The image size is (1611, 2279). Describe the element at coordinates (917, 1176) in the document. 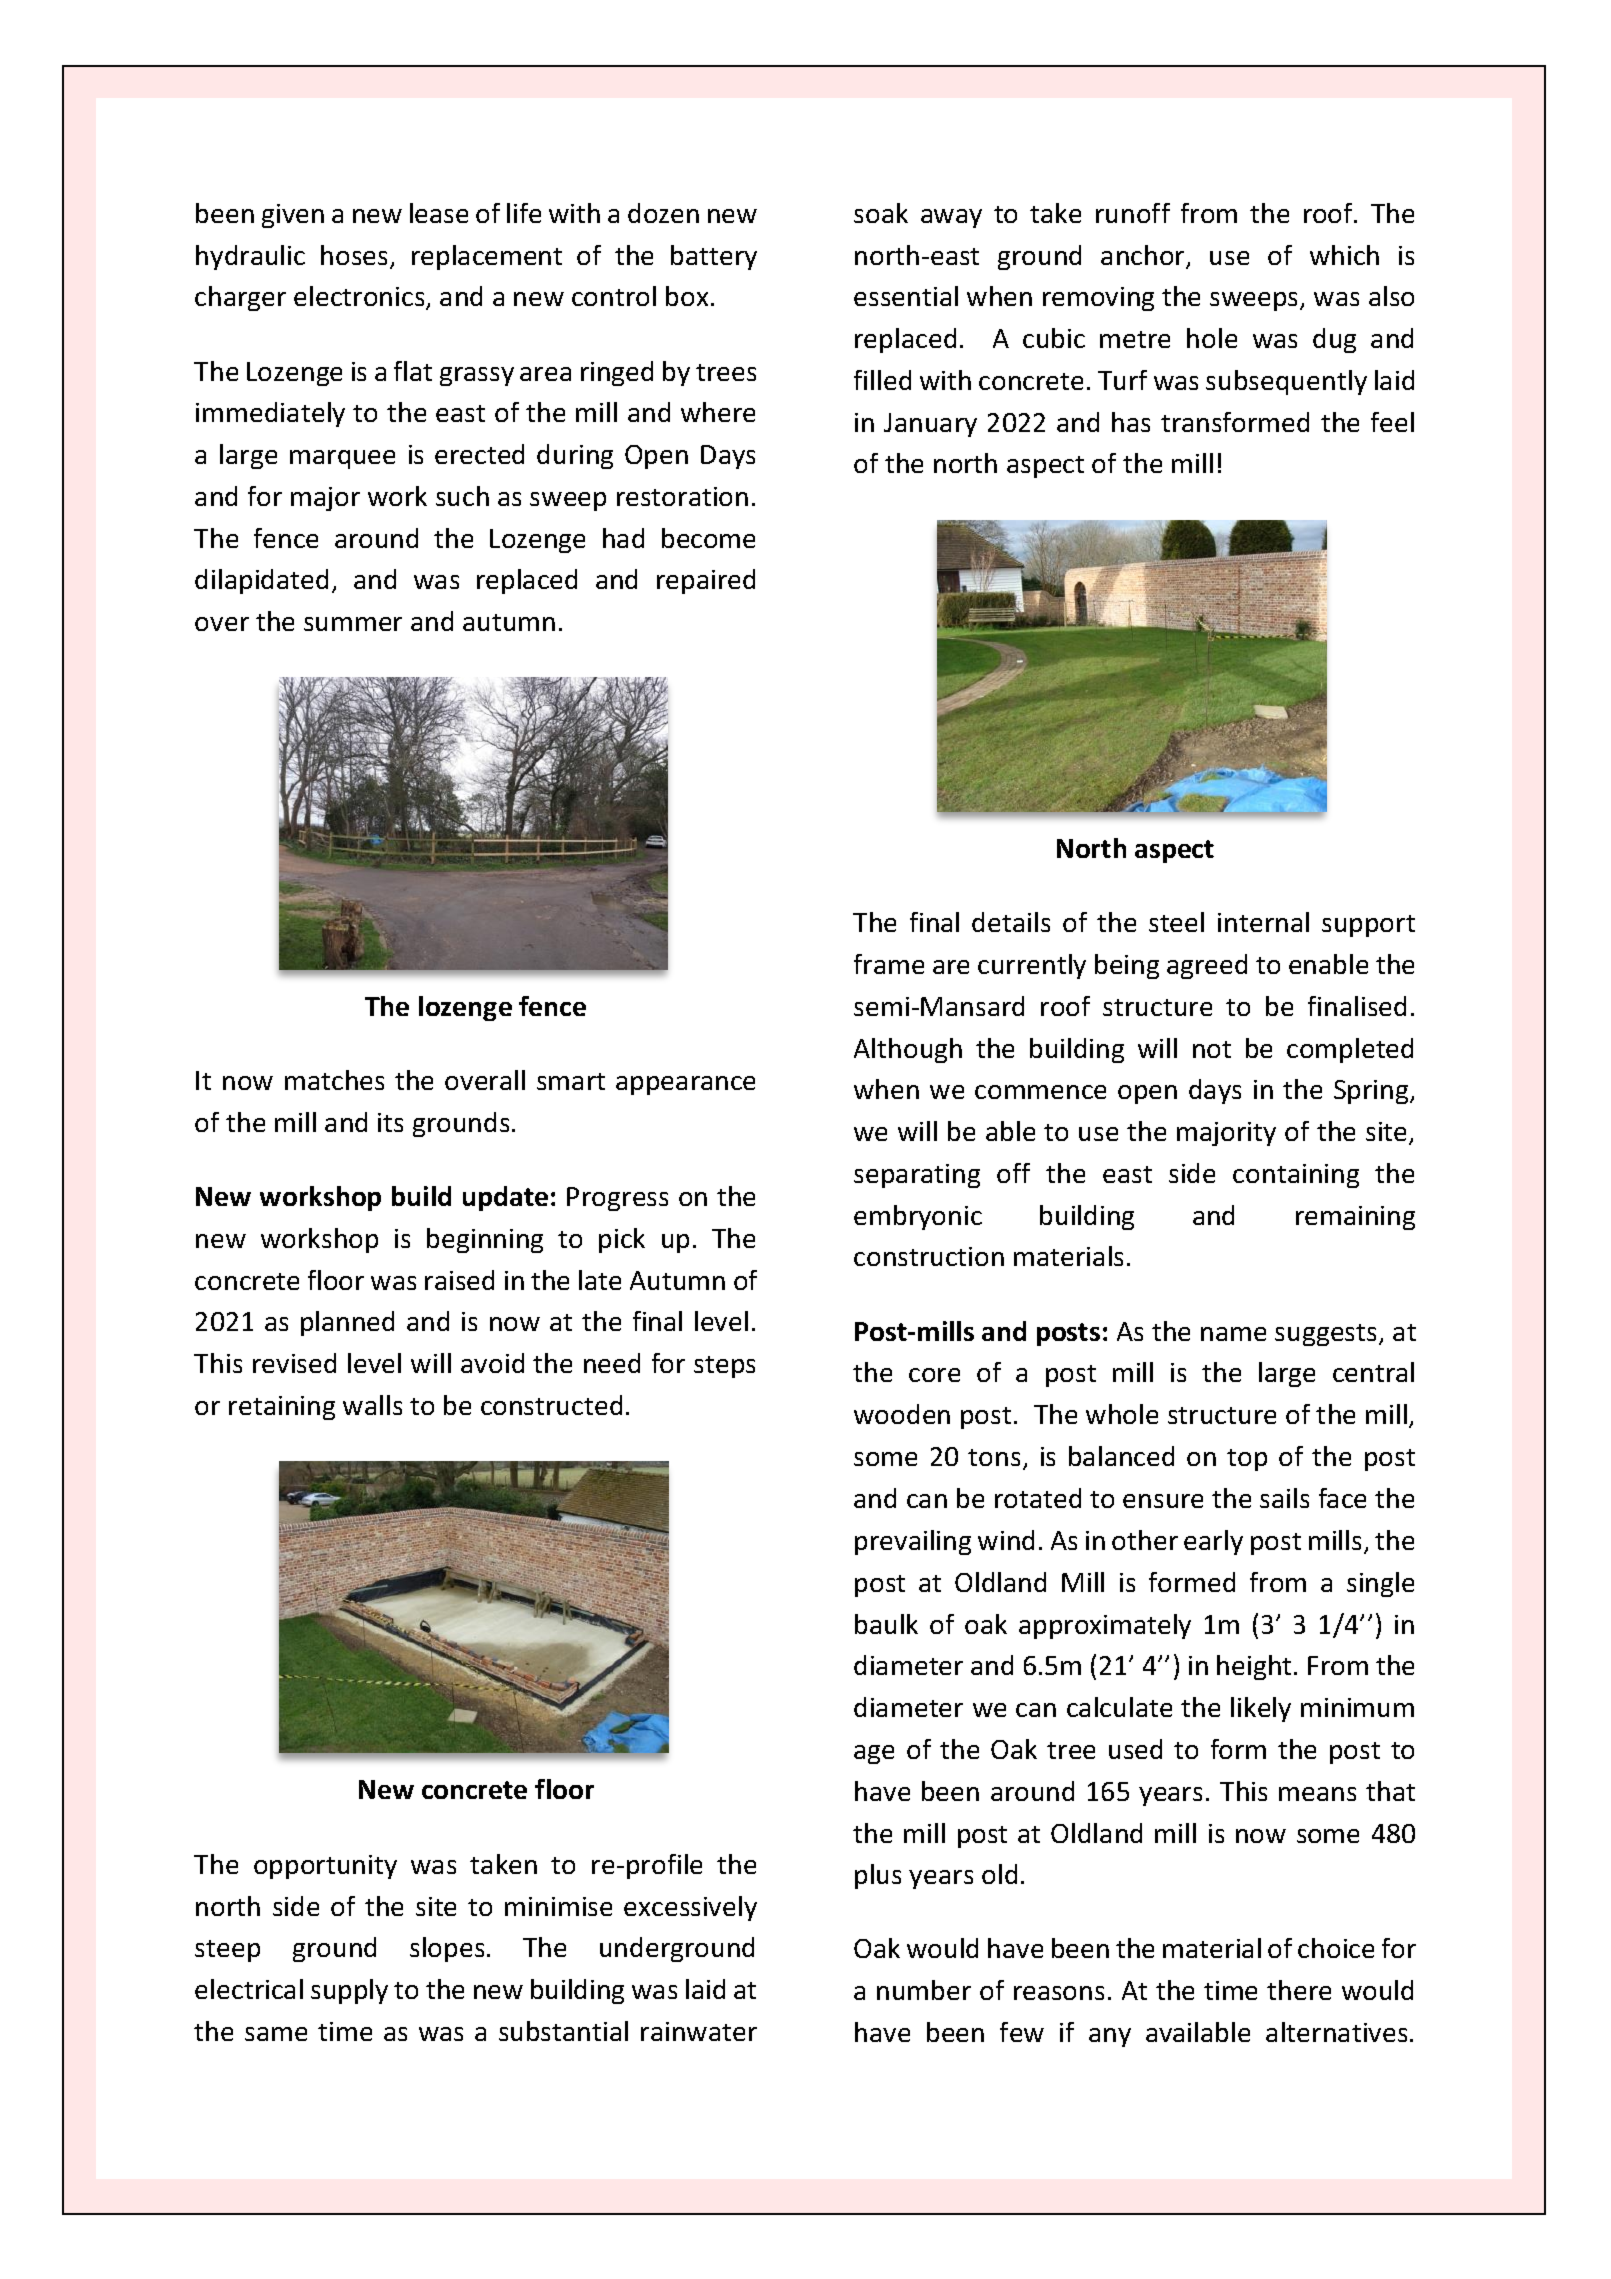

I see `separating` at that location.
